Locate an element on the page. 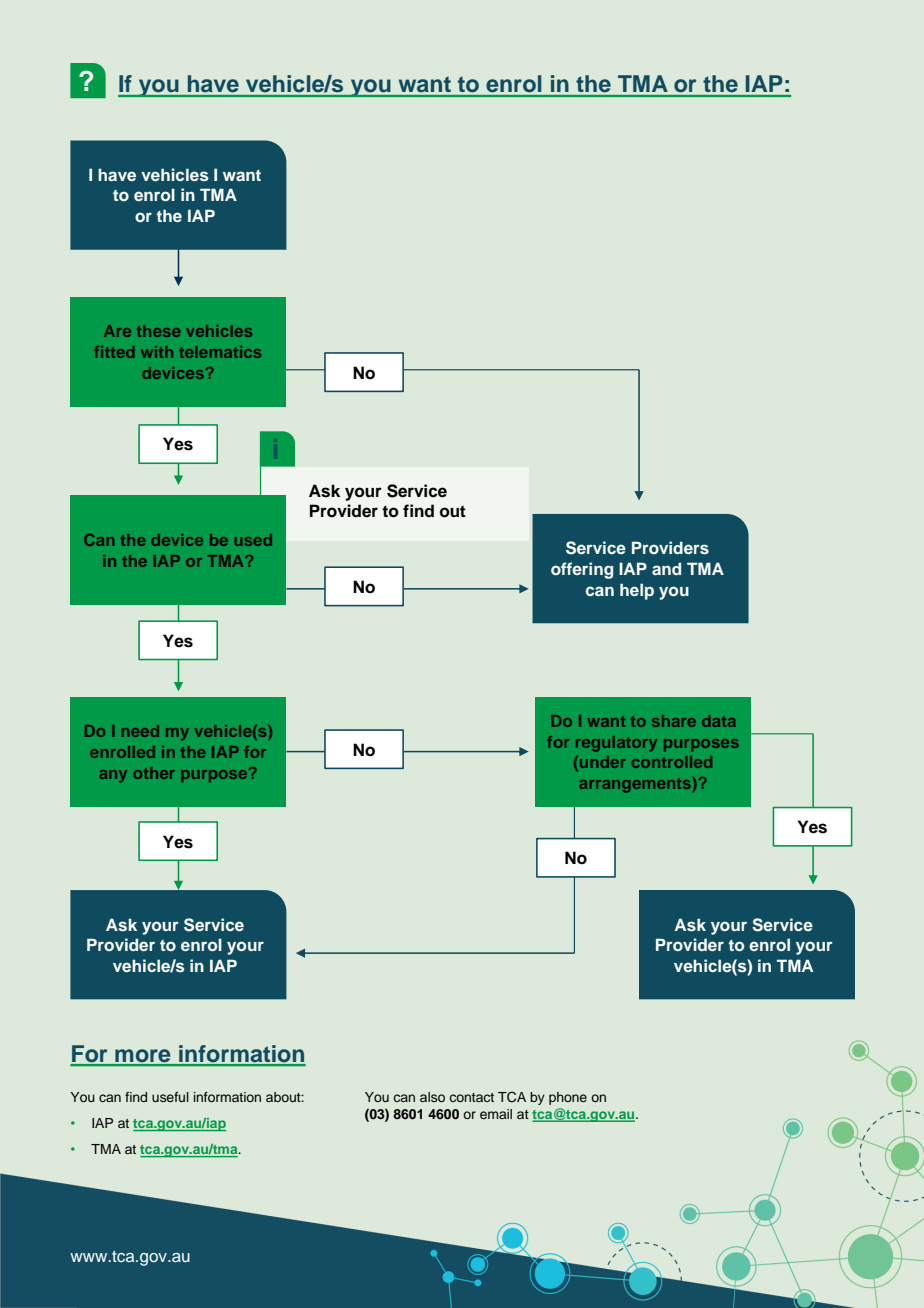 The image size is (924, 1308). offering is located at coordinates (582, 570).
